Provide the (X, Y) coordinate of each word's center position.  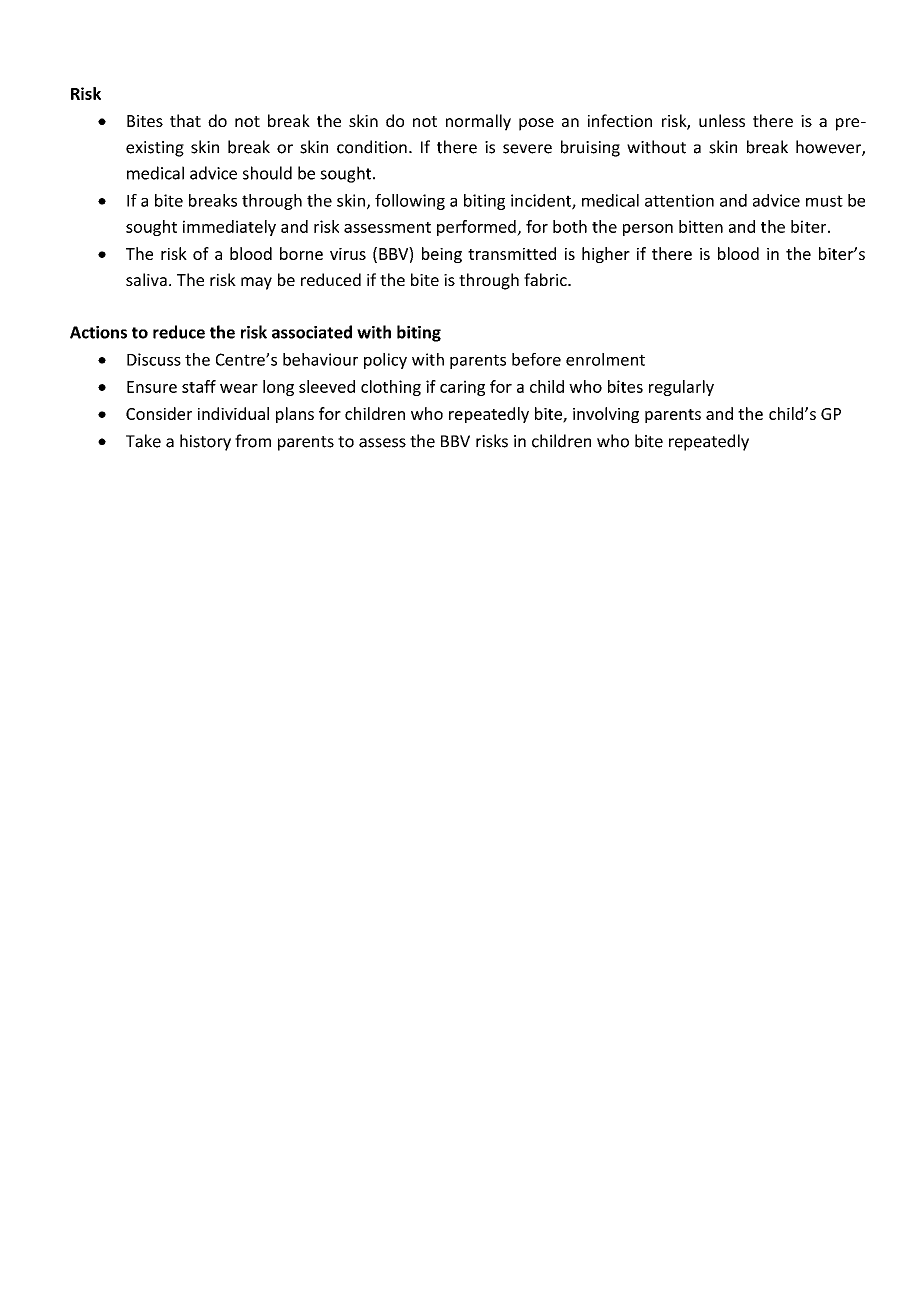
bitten (701, 226)
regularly (681, 388)
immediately (229, 228)
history (205, 442)
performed (477, 228)
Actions (98, 332)
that (185, 120)
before (536, 359)
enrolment (605, 359)
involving (606, 415)
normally (478, 122)
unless (722, 120)
